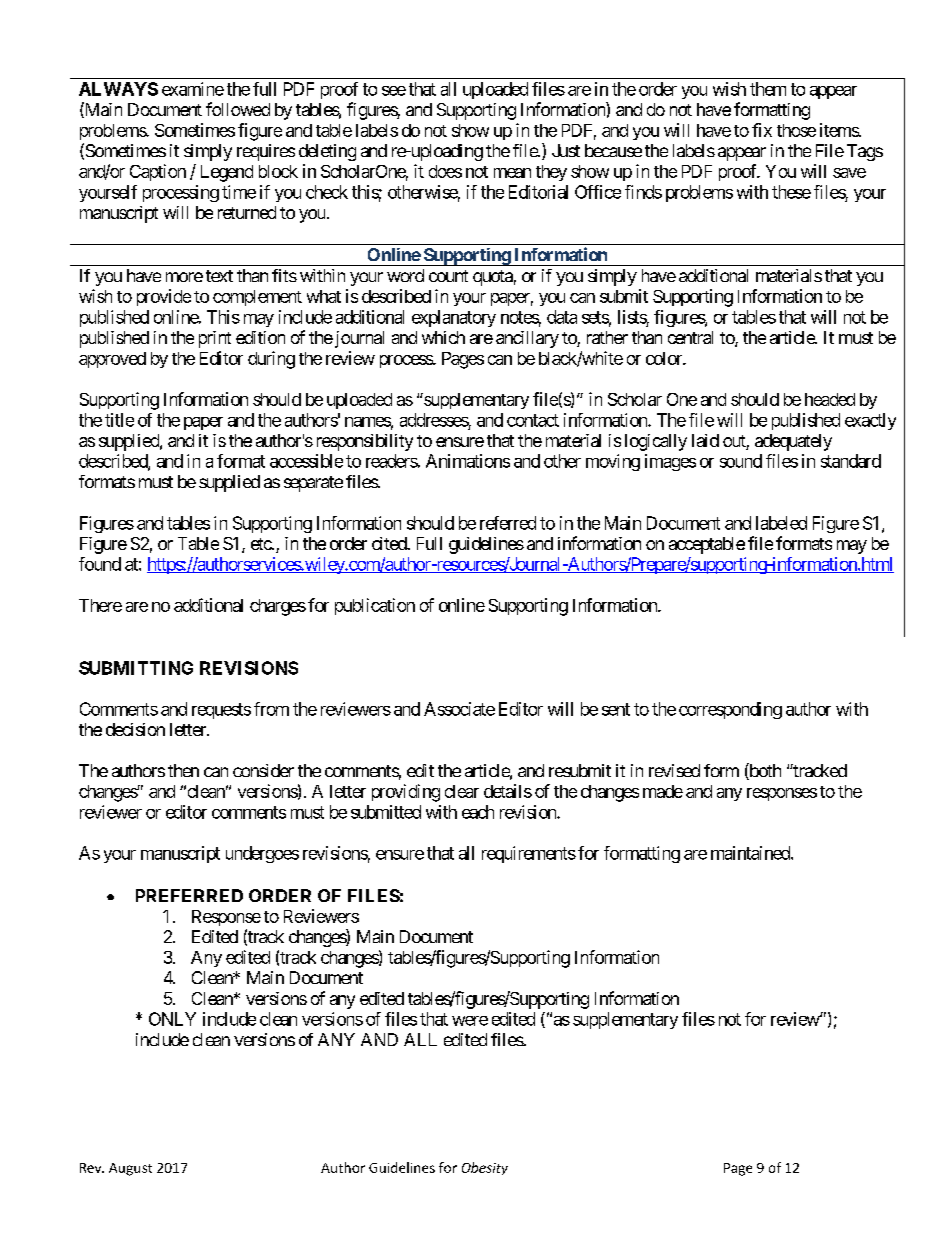 Image resolution: width=952 pixels, height=1233 pixels. What do you see at coordinates (193, 89) in the image?
I see `examine` at bounding box center [193, 89].
